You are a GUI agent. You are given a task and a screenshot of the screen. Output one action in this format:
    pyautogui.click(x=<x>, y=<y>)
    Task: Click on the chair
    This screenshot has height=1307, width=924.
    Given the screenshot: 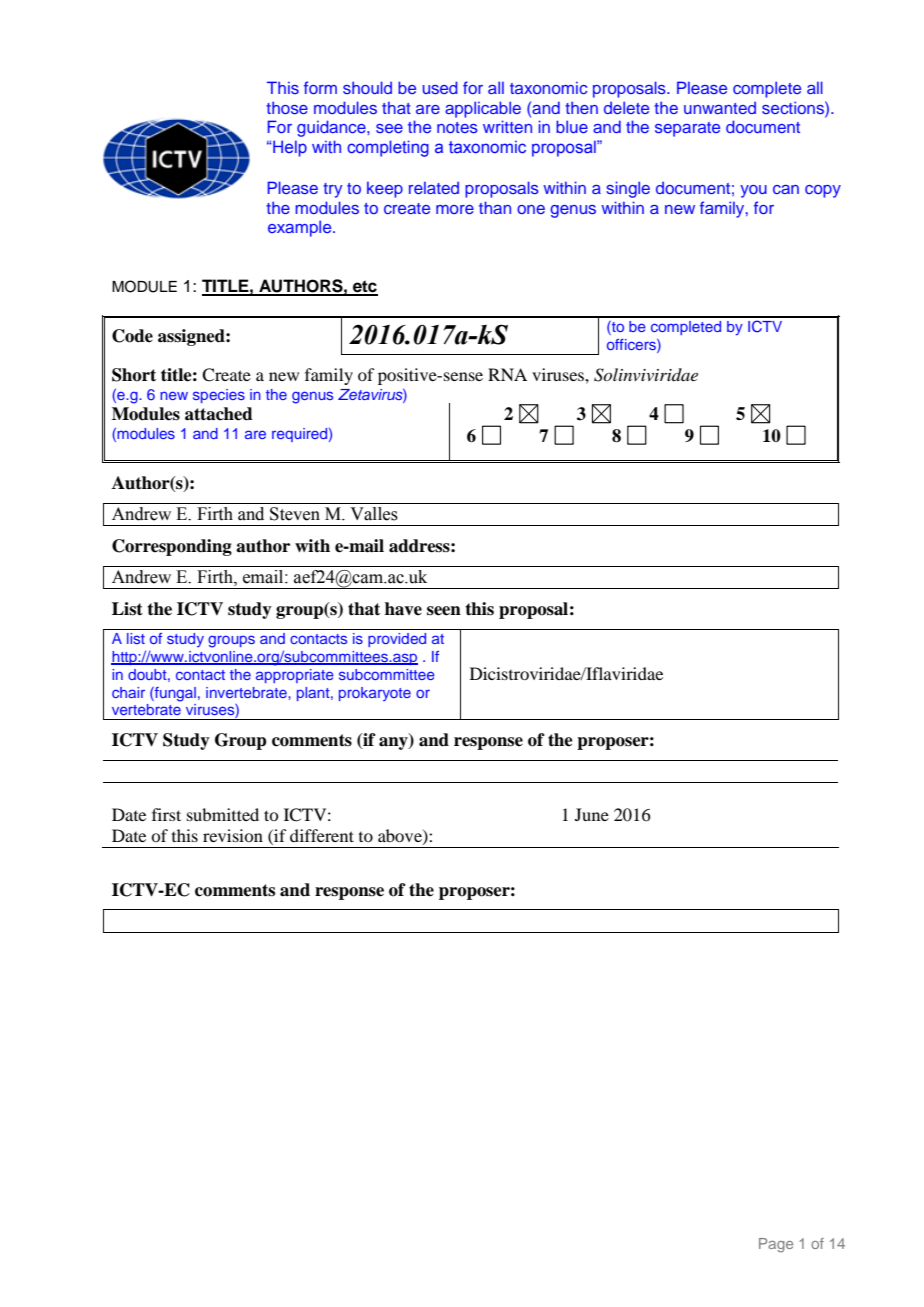 What is the action you would take?
    pyautogui.click(x=128, y=692)
